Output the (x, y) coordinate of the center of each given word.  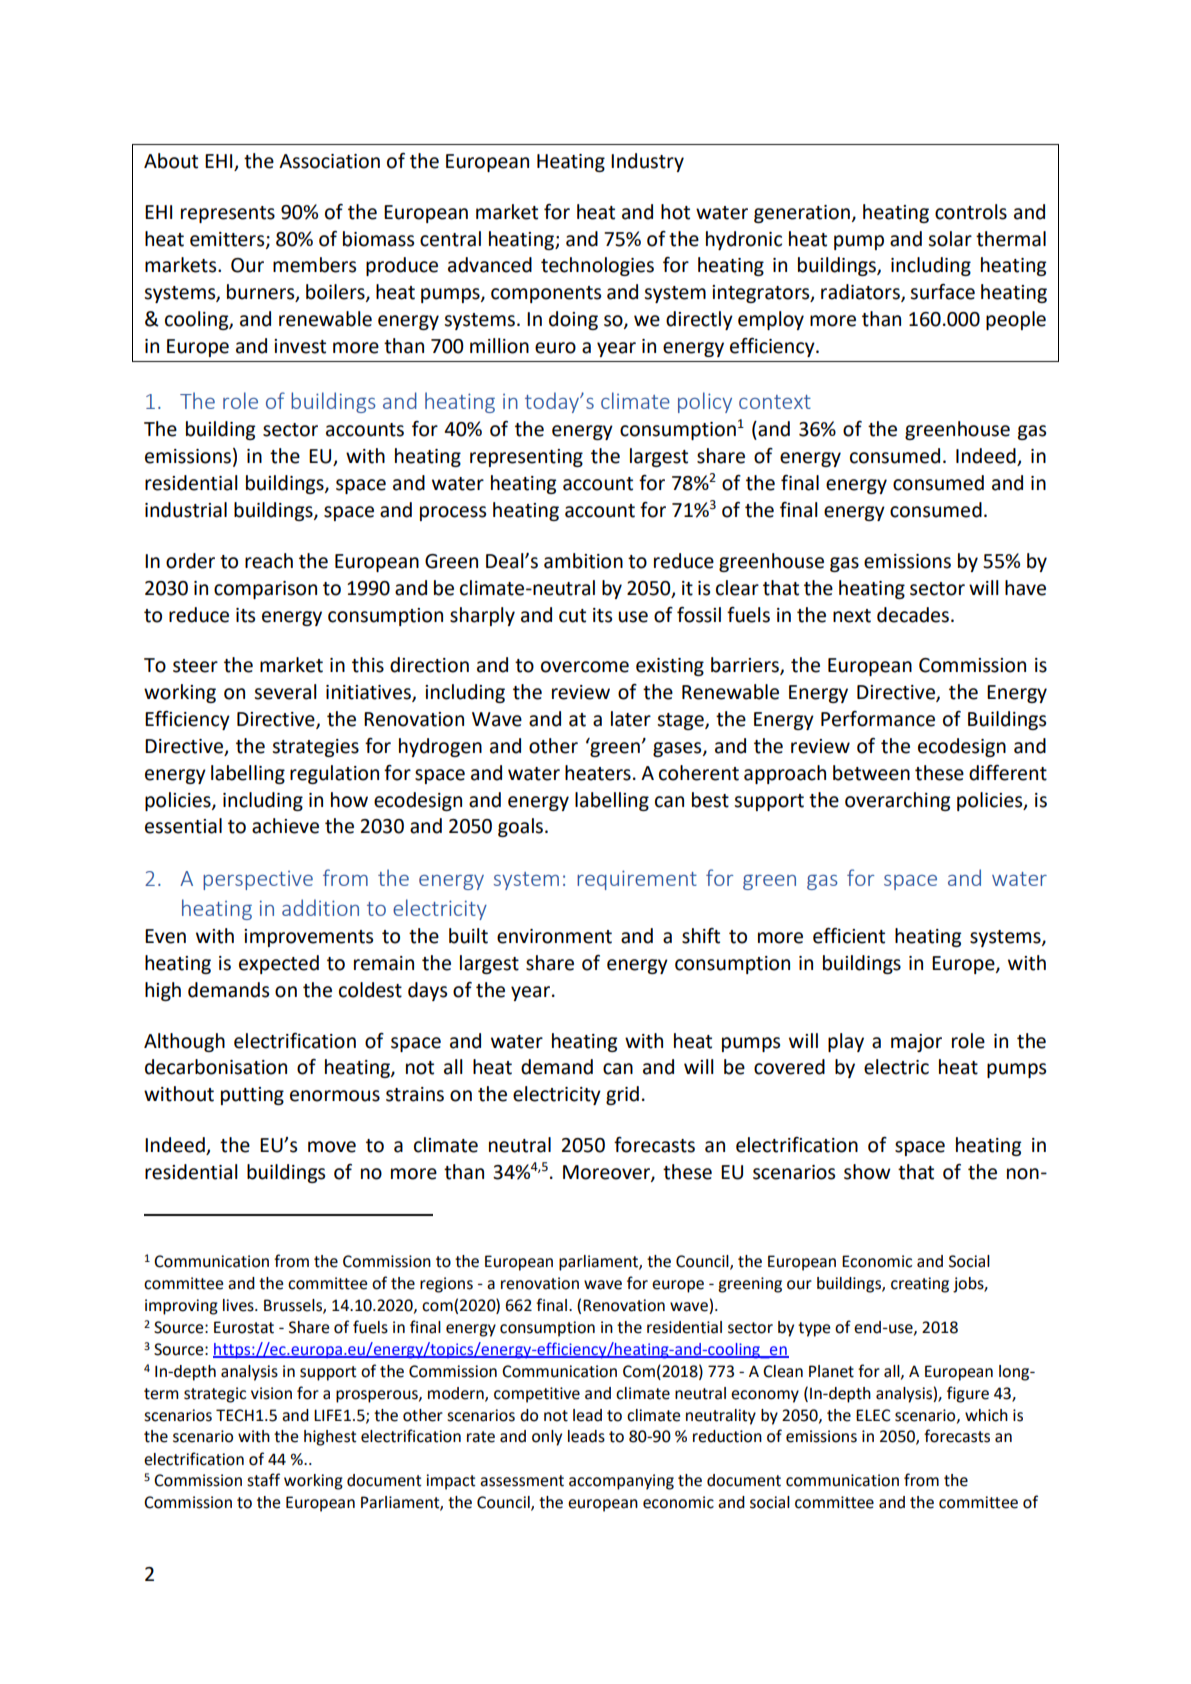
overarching (897, 801)
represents (228, 214)
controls (971, 212)
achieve (285, 826)
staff (263, 1480)
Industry (647, 162)
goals (520, 827)
